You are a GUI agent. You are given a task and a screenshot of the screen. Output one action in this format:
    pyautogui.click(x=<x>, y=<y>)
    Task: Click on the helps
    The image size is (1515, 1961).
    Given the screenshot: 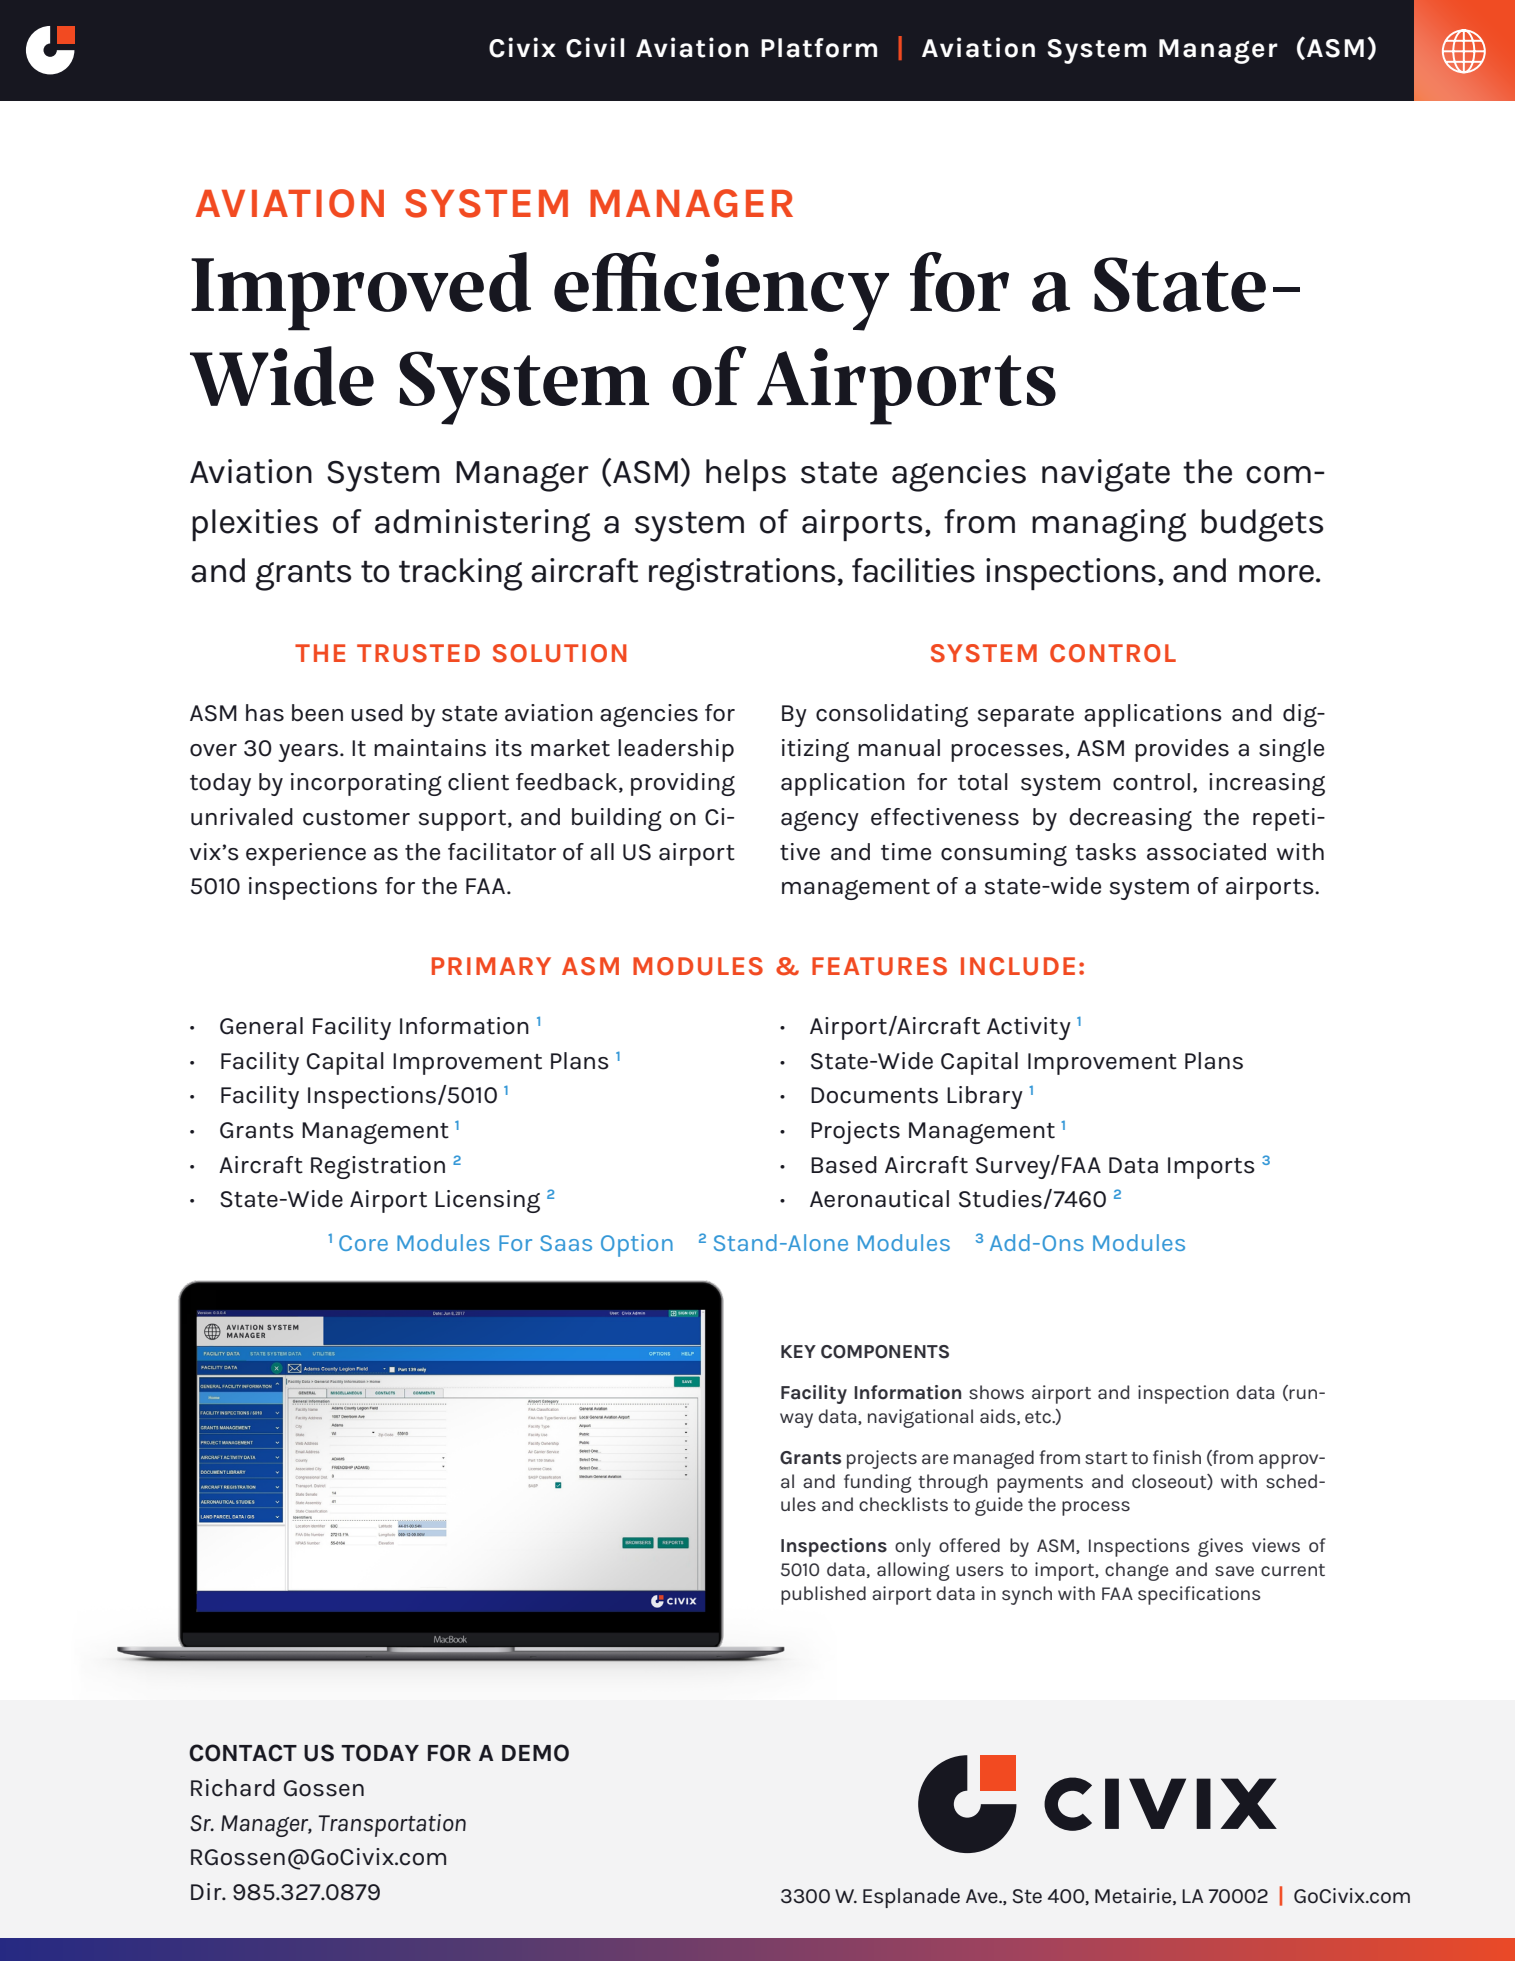 What is the action you would take?
    pyautogui.click(x=746, y=475)
